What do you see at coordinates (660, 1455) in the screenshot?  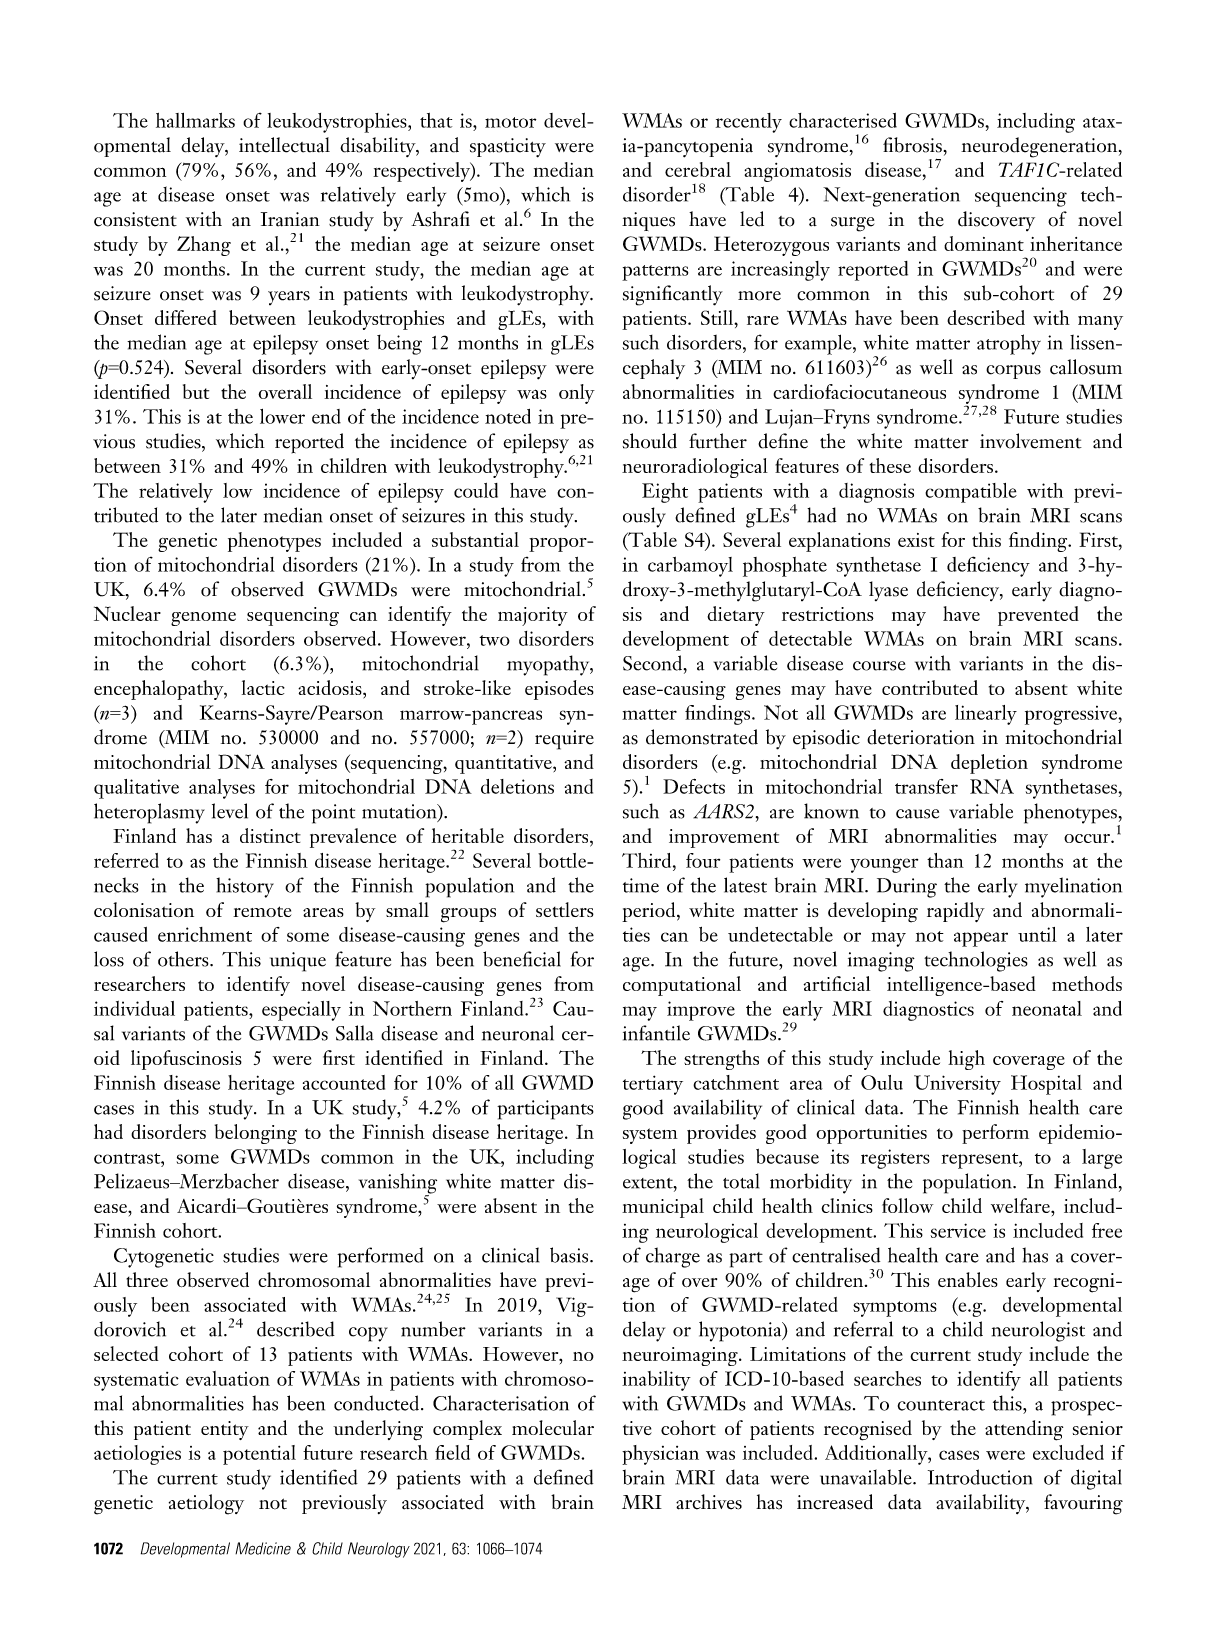 I see `physician` at bounding box center [660, 1455].
